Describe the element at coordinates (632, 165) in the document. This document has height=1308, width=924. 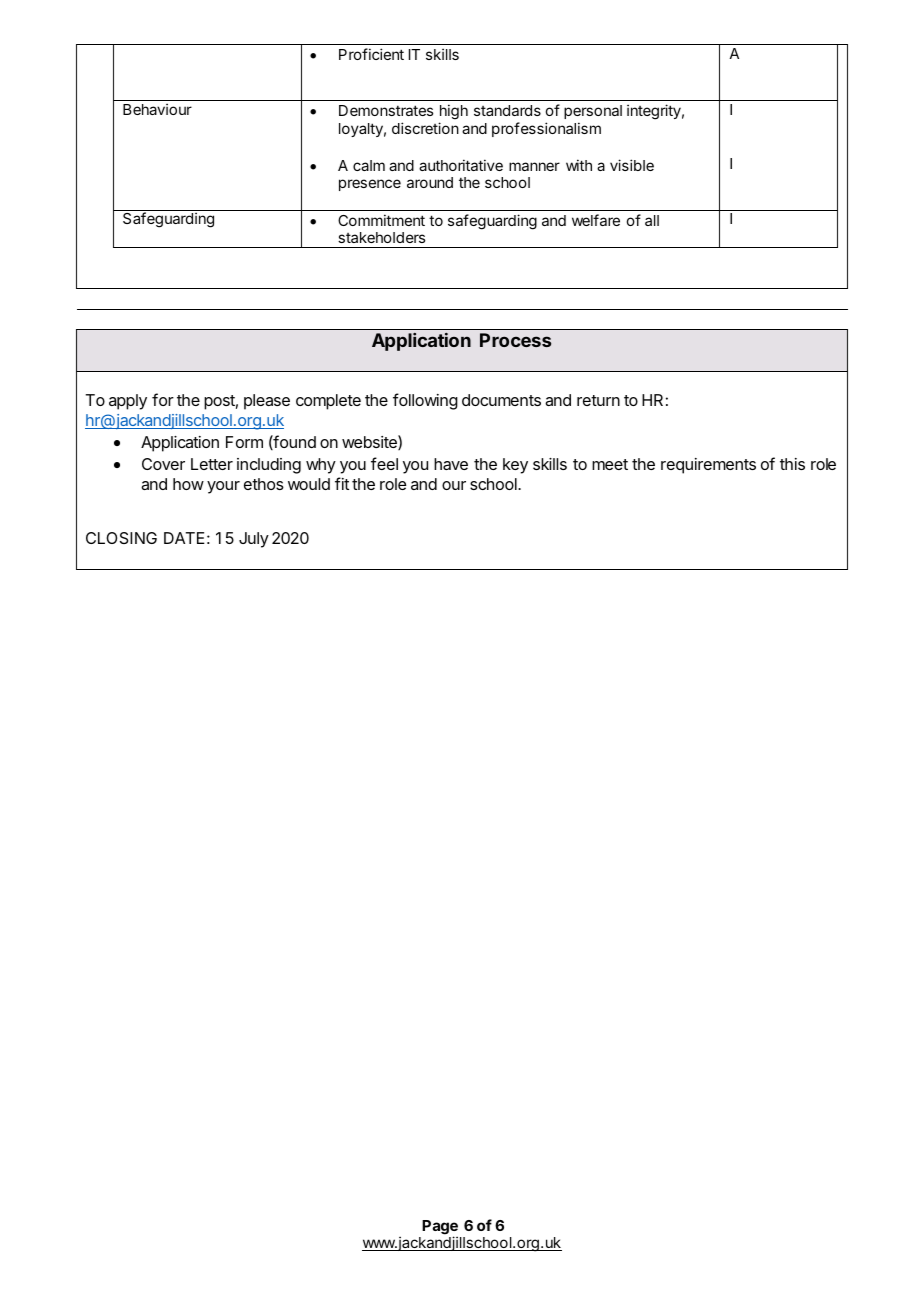
I see `visible` at that location.
